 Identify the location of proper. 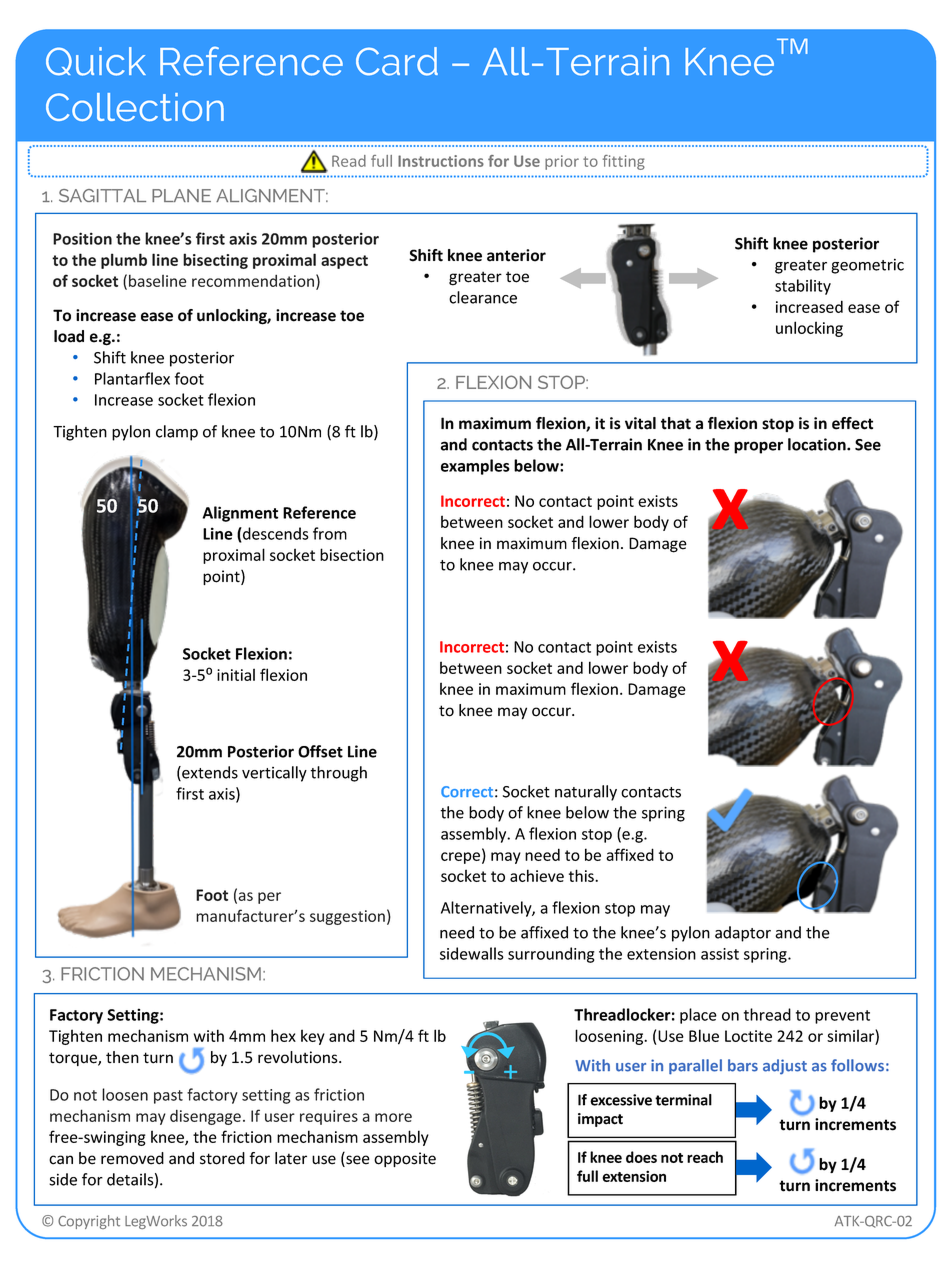
(758, 447).
